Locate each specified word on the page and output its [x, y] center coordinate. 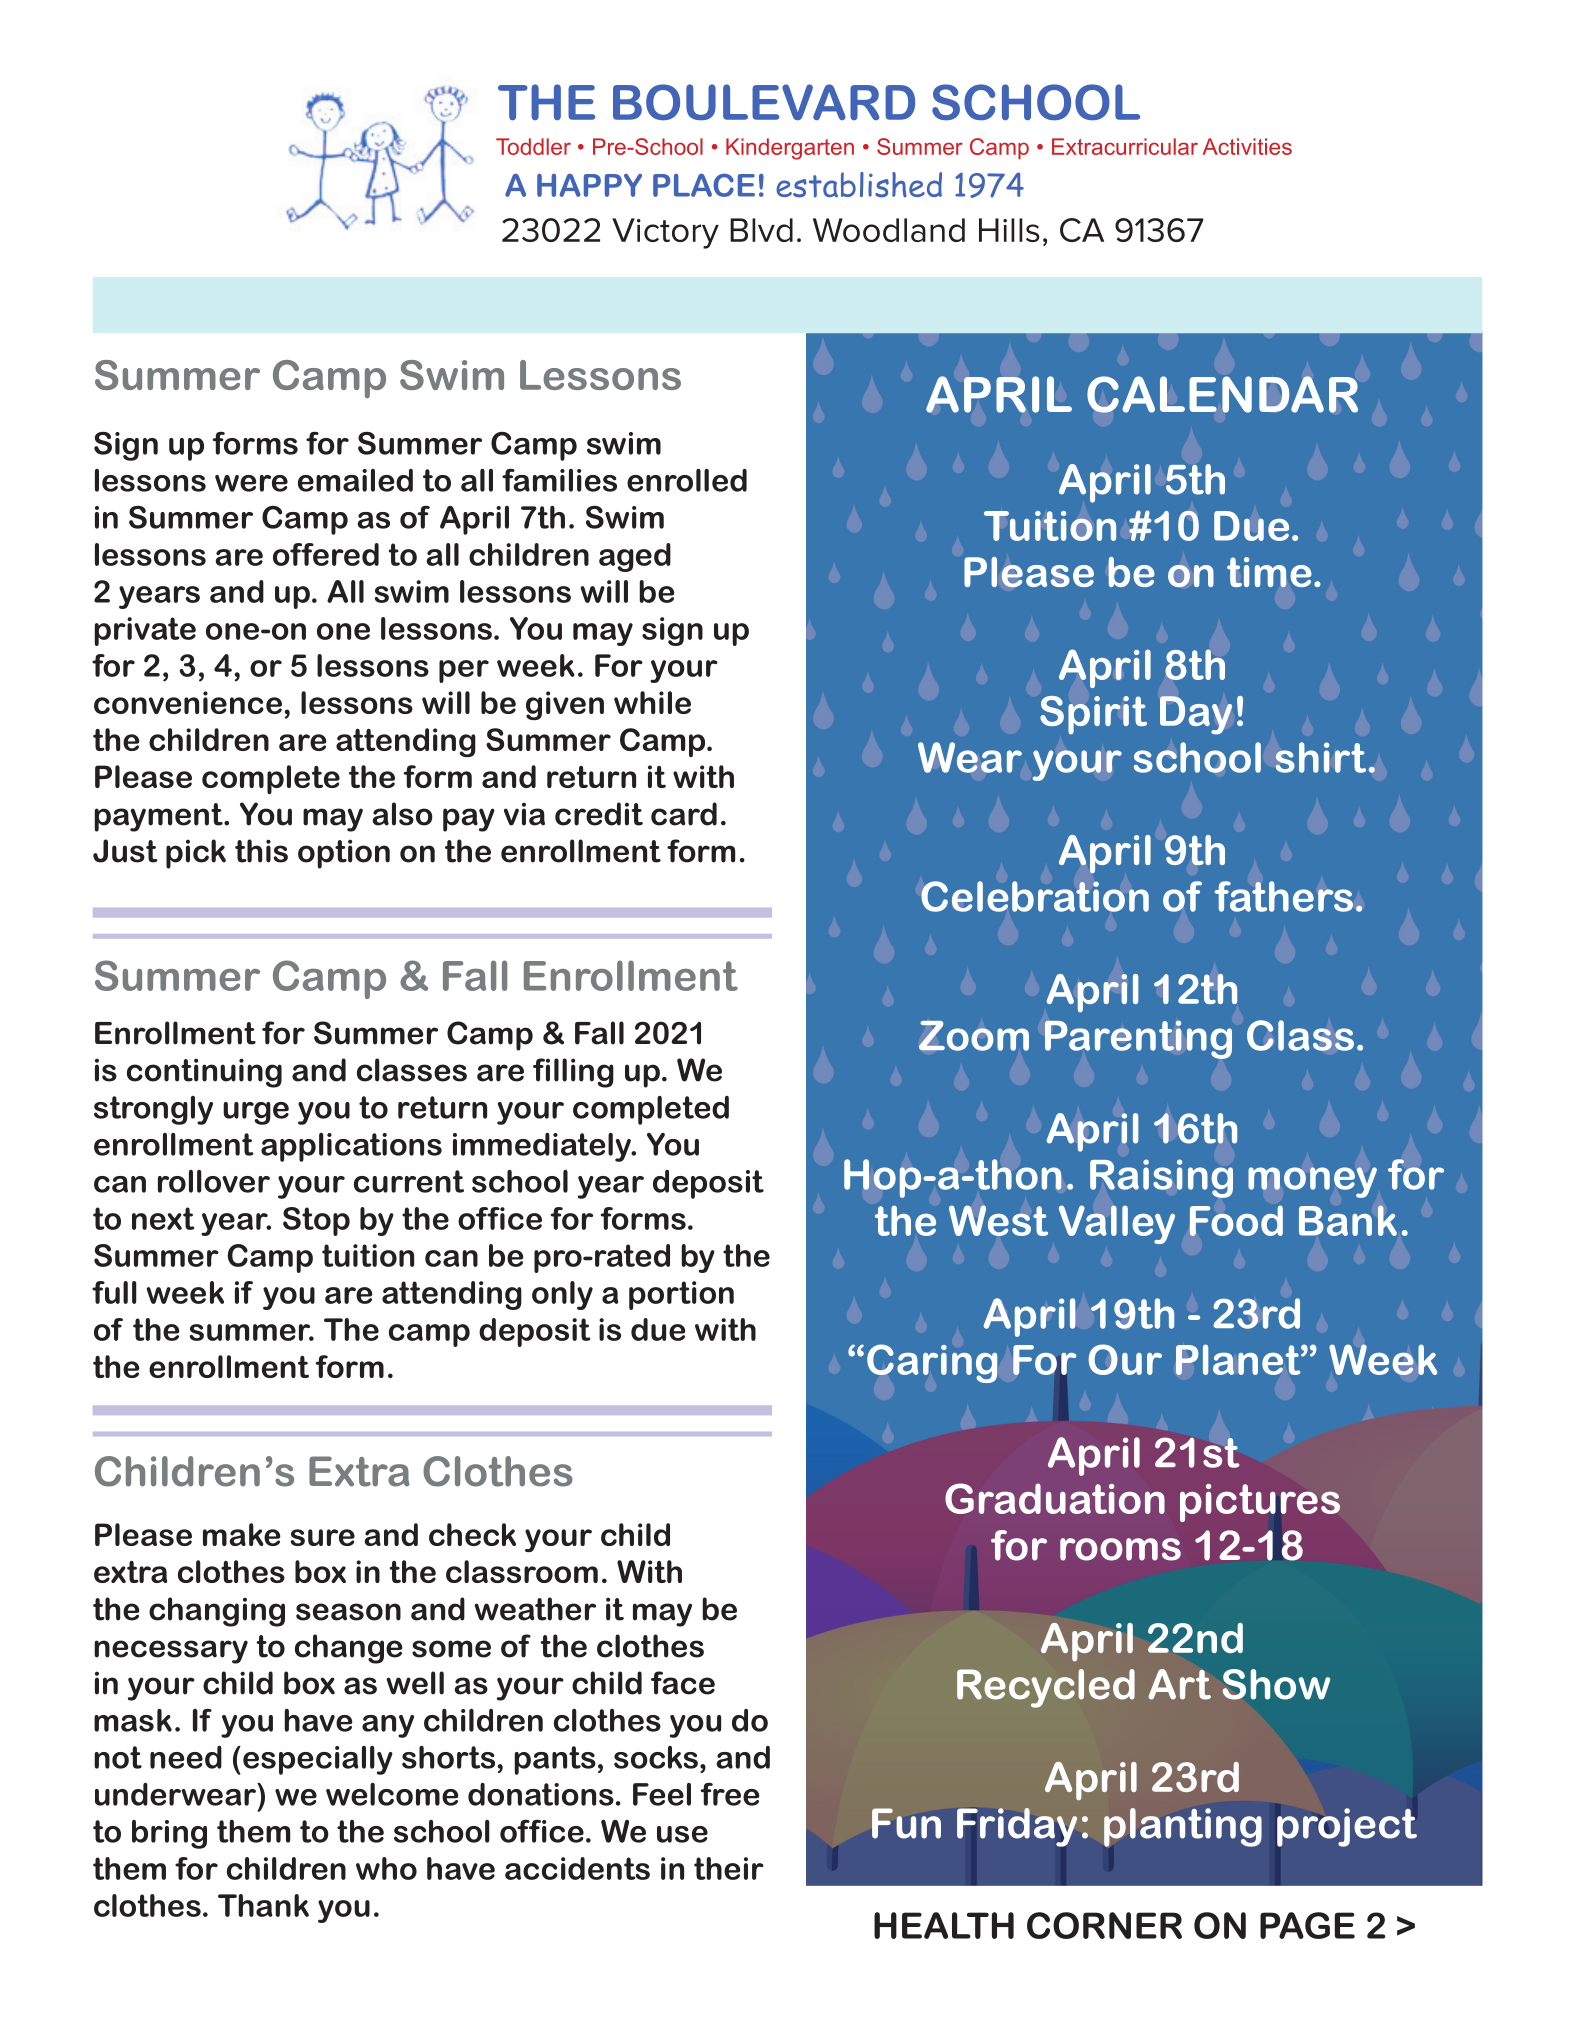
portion [681, 1295]
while [652, 702]
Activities [1247, 146]
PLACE [704, 185]
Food [1236, 1220]
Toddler [533, 146]
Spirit [1093, 715]
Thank [263, 1905]
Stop [316, 1221]
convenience [188, 702]
